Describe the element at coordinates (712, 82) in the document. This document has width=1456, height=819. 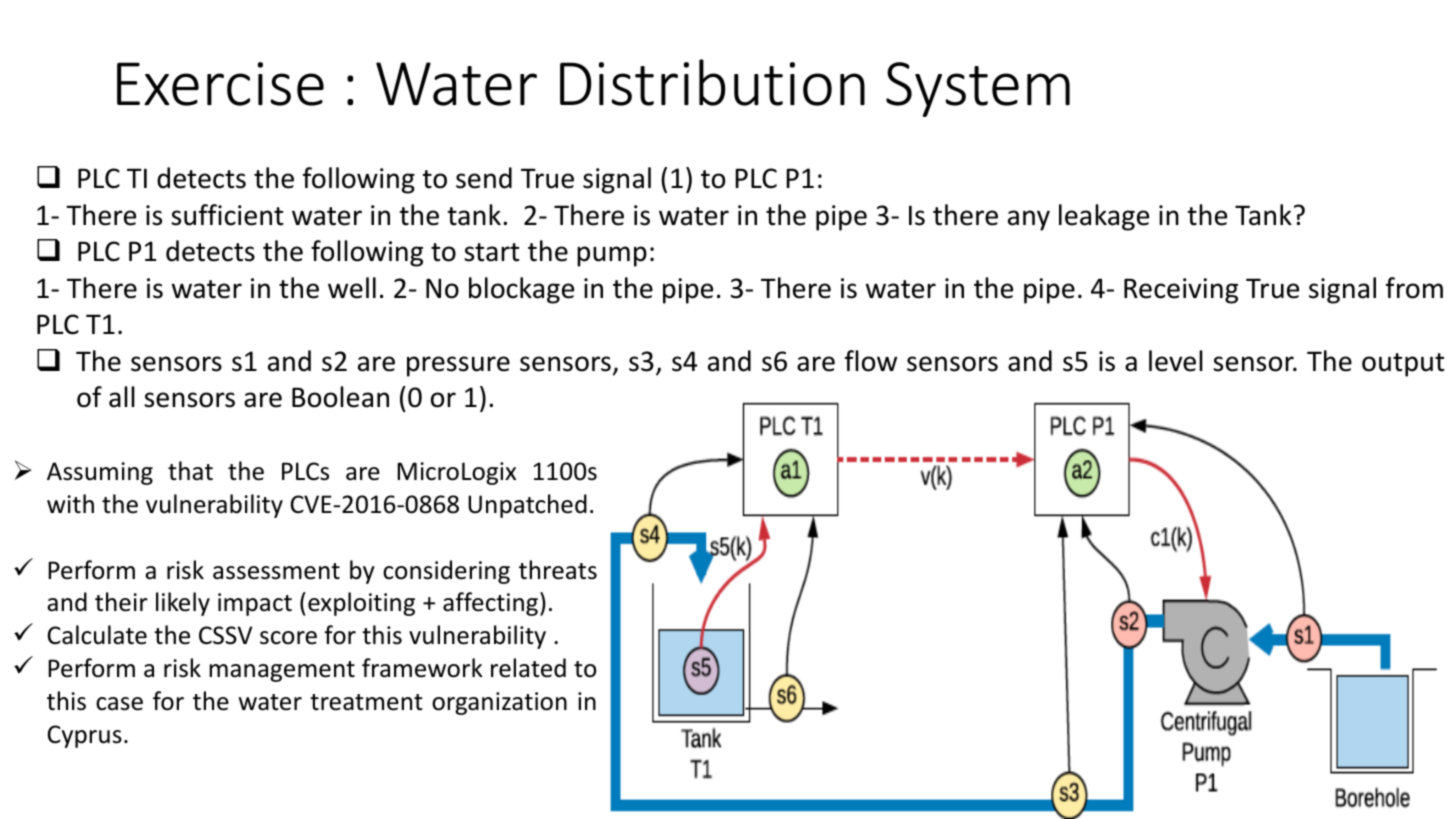
I see `Distribution` at that location.
